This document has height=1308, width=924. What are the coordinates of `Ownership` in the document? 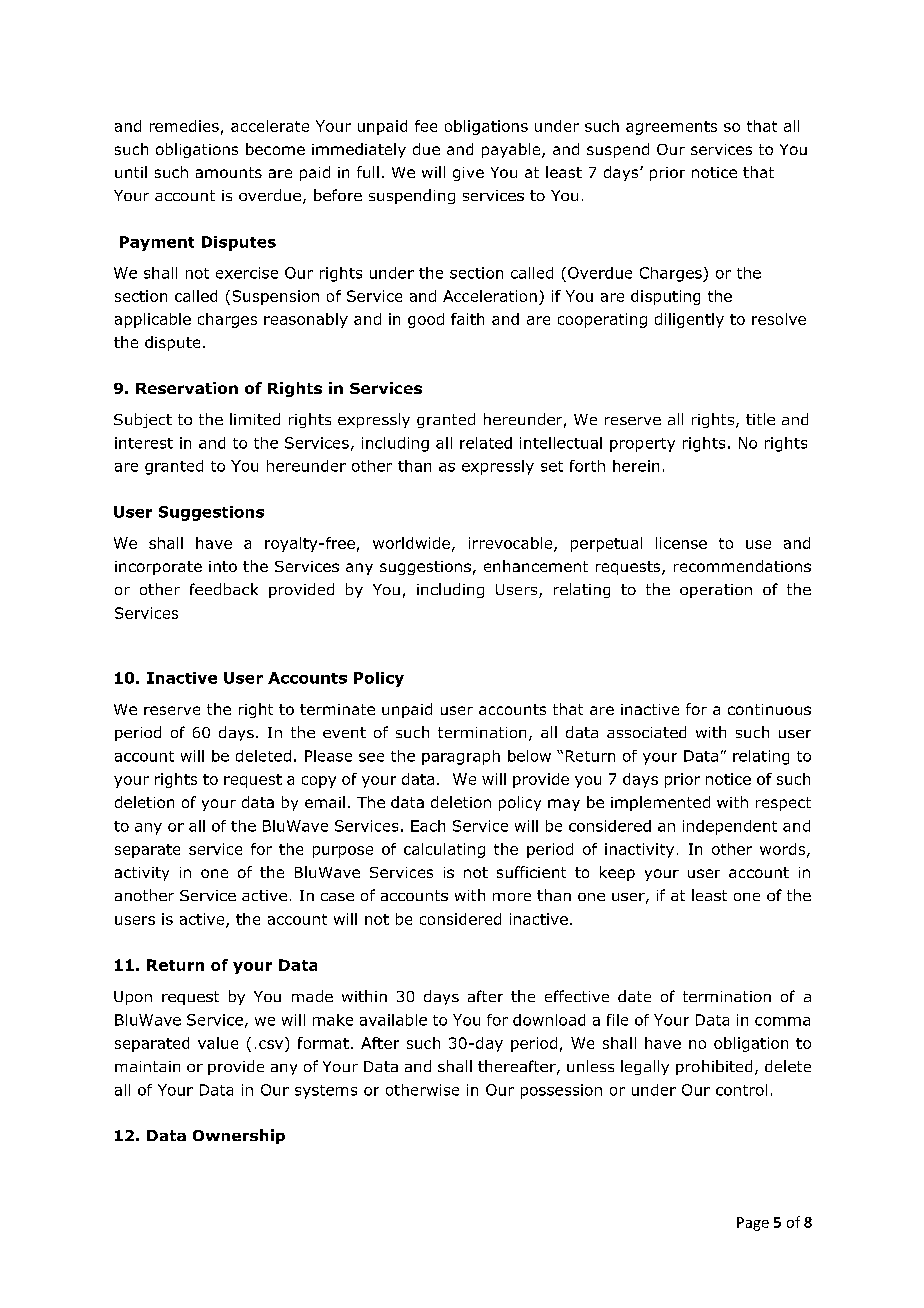 It's located at (239, 1136).
